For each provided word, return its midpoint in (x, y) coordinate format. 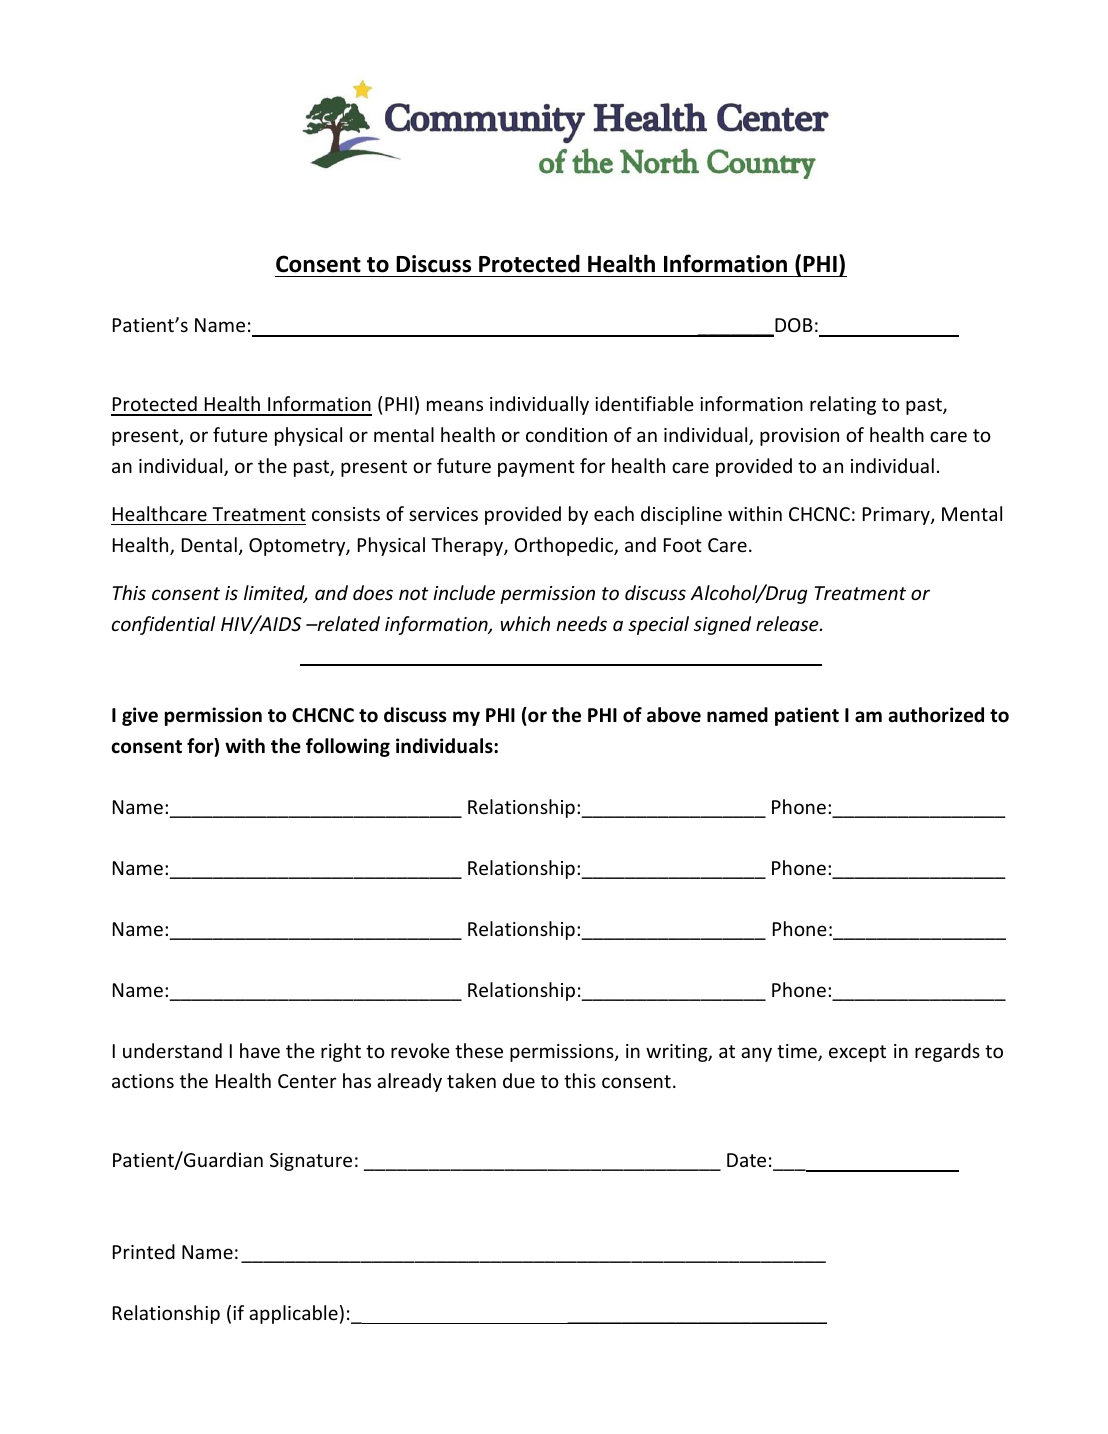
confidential (163, 625)
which (525, 623)
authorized (936, 715)
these (479, 1050)
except (857, 1053)
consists (346, 514)
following (348, 747)
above (674, 715)
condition (566, 434)
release (788, 623)
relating (843, 405)
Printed (144, 1251)
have (260, 1050)
